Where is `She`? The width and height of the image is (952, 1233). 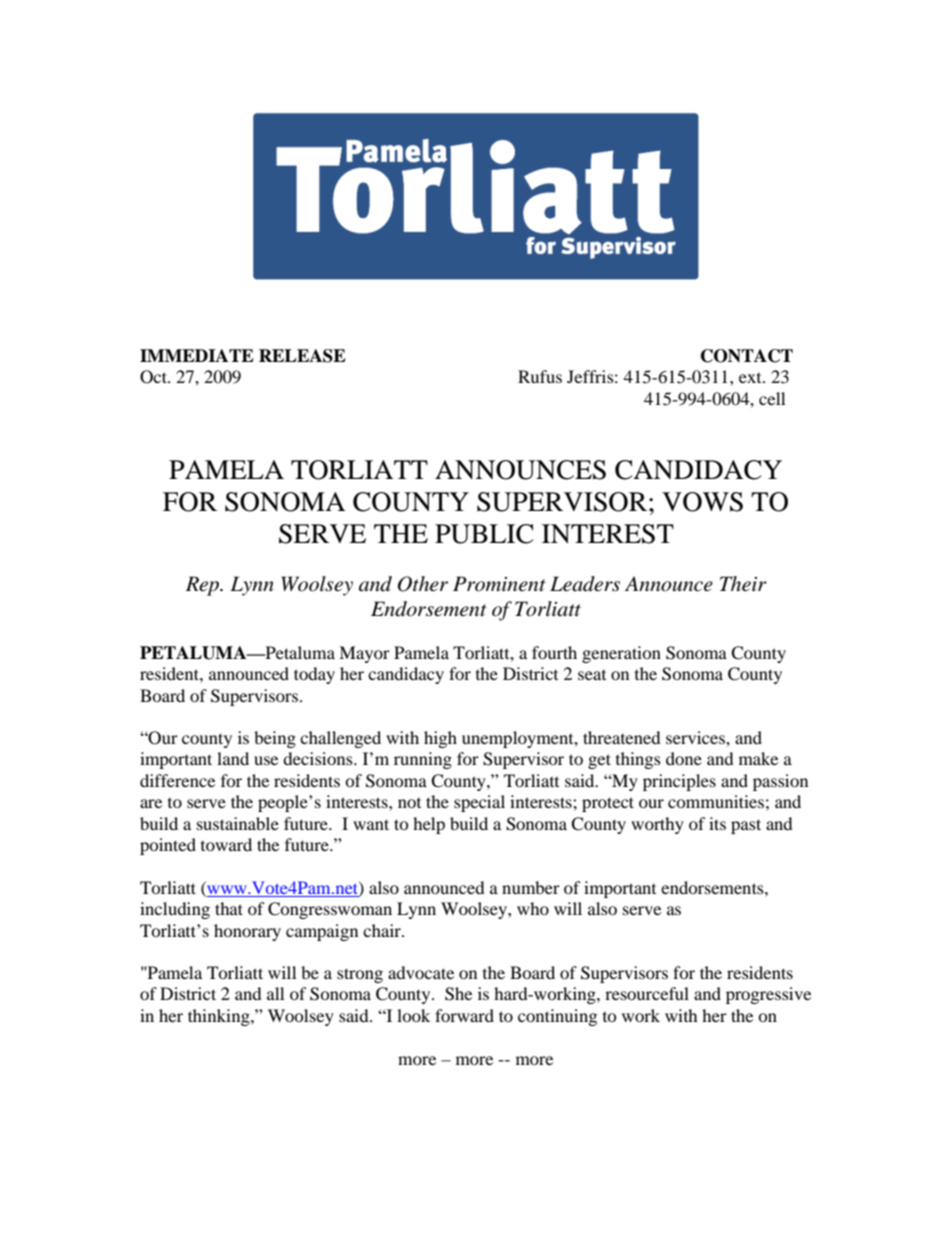
She is located at coordinates (458, 994).
